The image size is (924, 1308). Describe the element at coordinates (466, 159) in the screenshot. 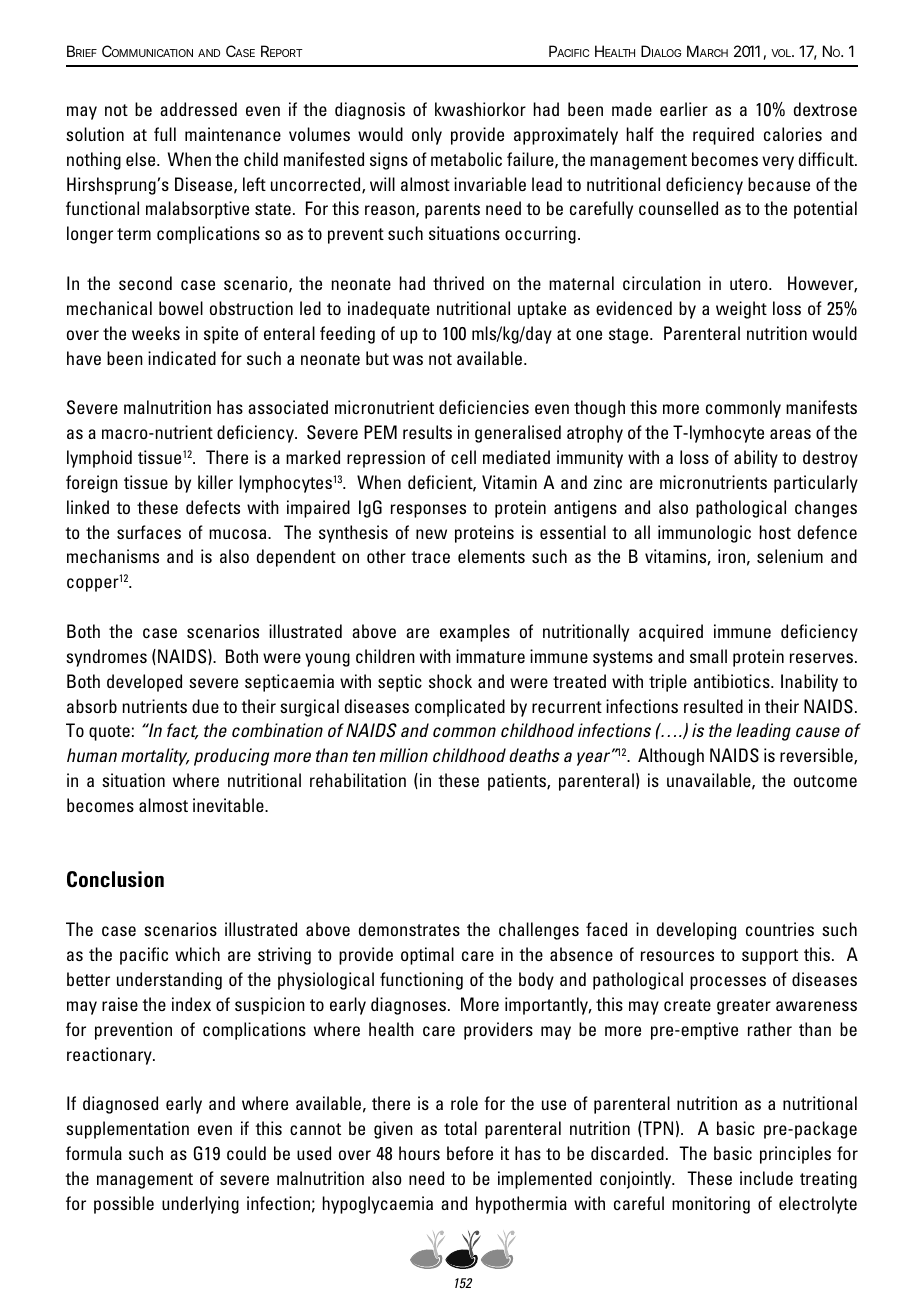

I see `metabolic` at that location.
